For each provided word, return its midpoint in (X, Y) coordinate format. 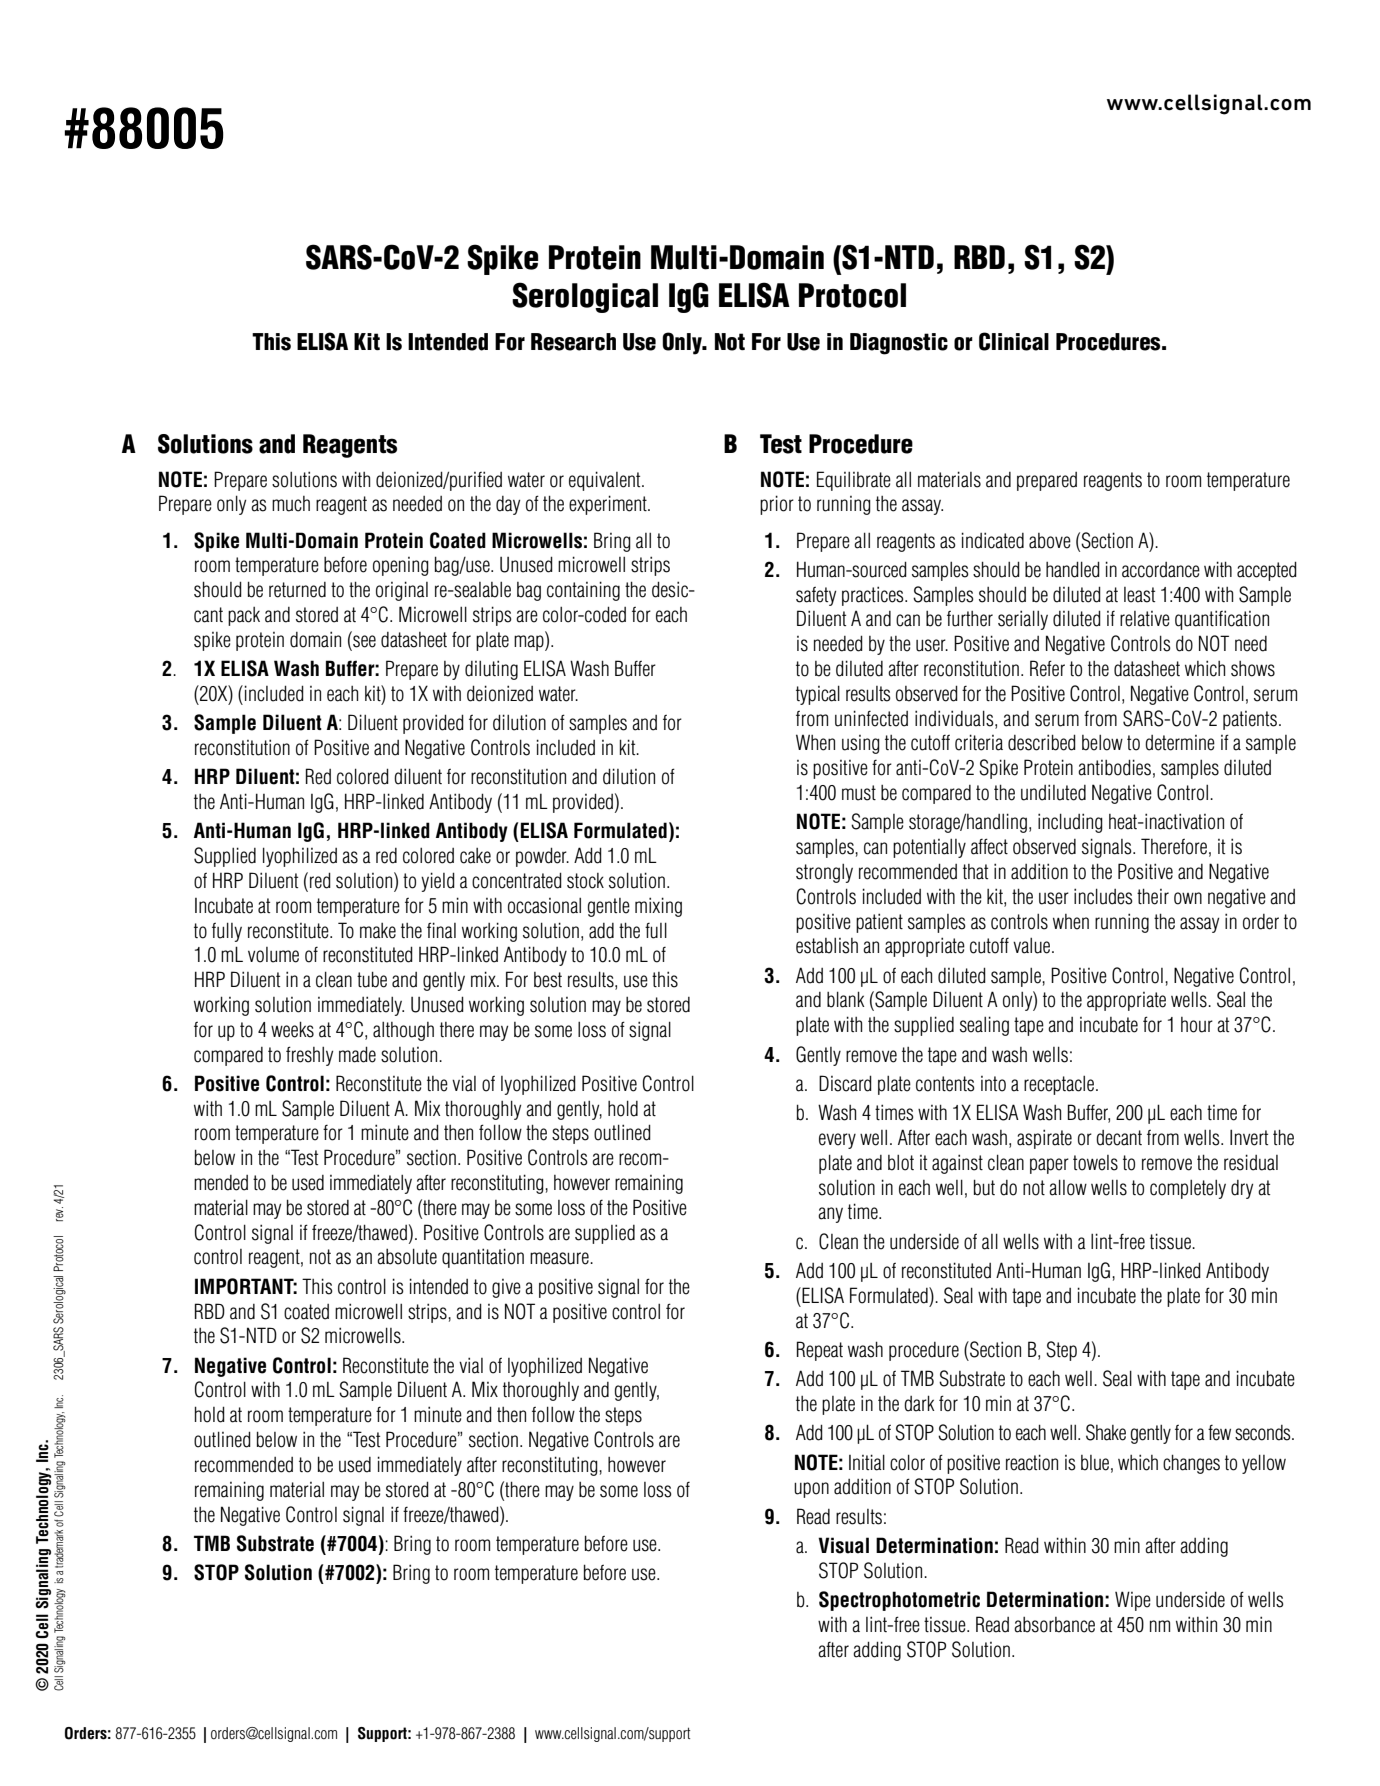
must (859, 793)
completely (1188, 1189)
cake (475, 856)
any (830, 1215)
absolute (407, 1256)
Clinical (1014, 341)
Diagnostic (899, 344)
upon (811, 1490)
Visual (843, 1545)
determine (1180, 743)
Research (573, 342)
